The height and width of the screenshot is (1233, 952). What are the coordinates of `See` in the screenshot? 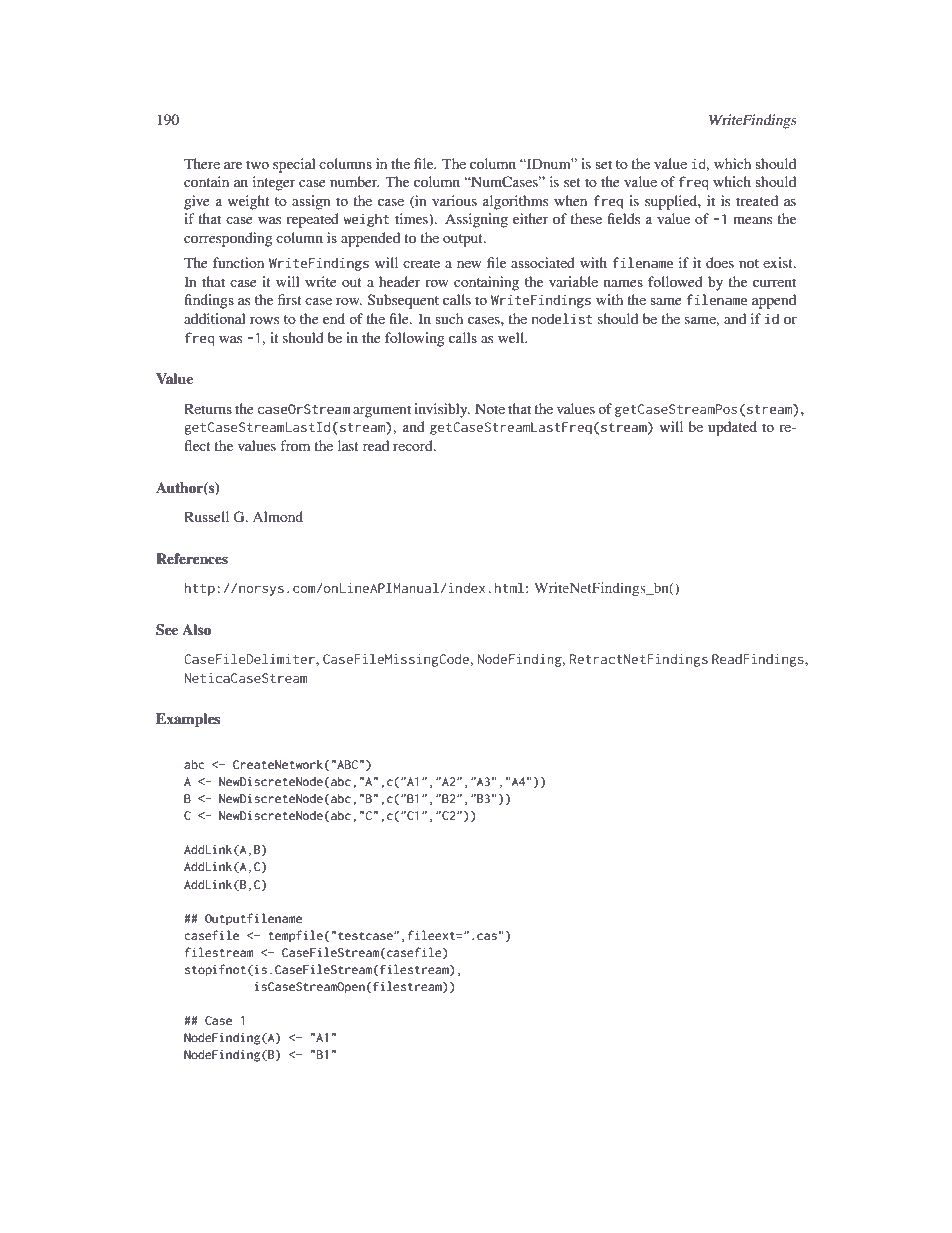 It's located at (167, 630).
